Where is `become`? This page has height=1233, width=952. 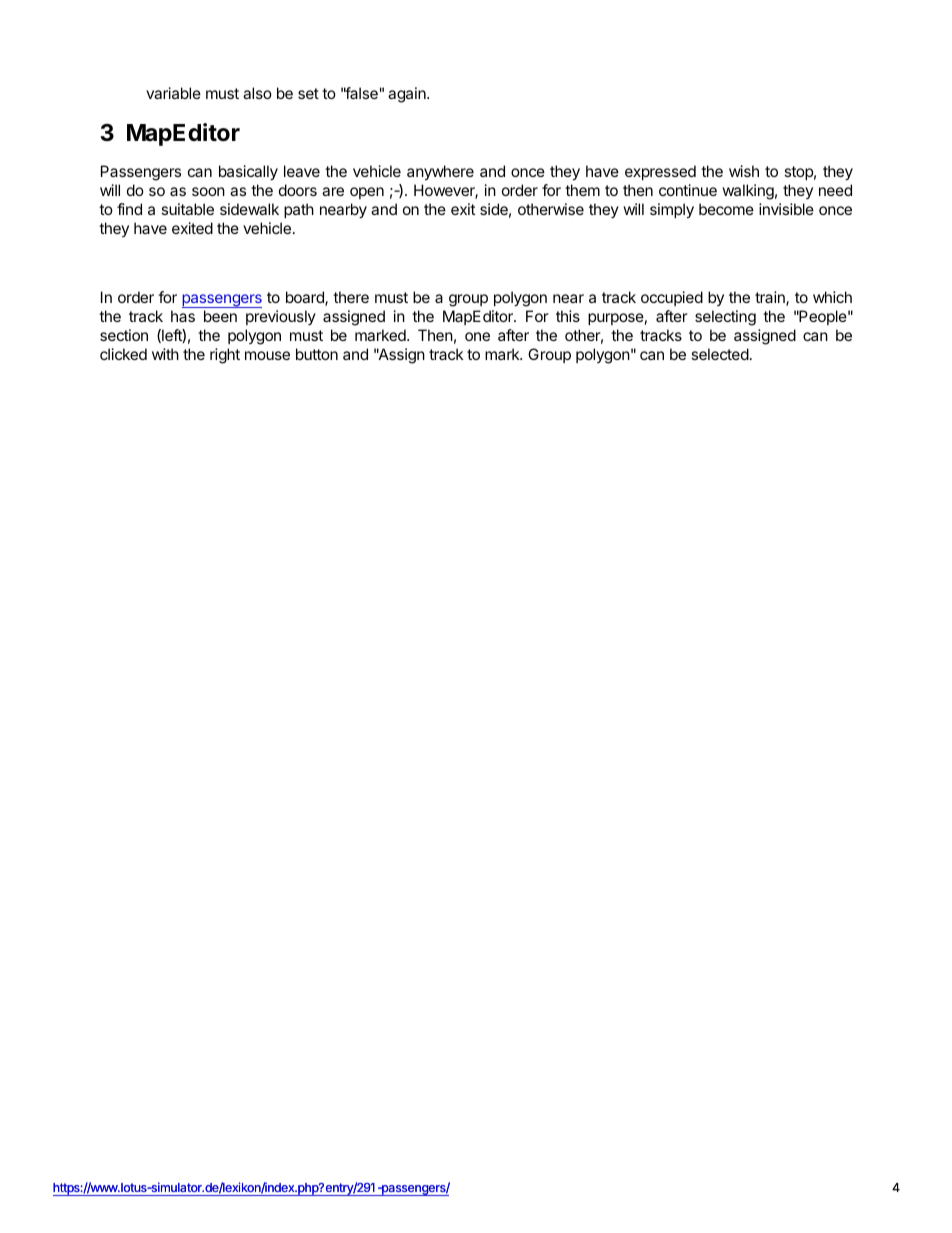 become is located at coordinates (726, 209).
